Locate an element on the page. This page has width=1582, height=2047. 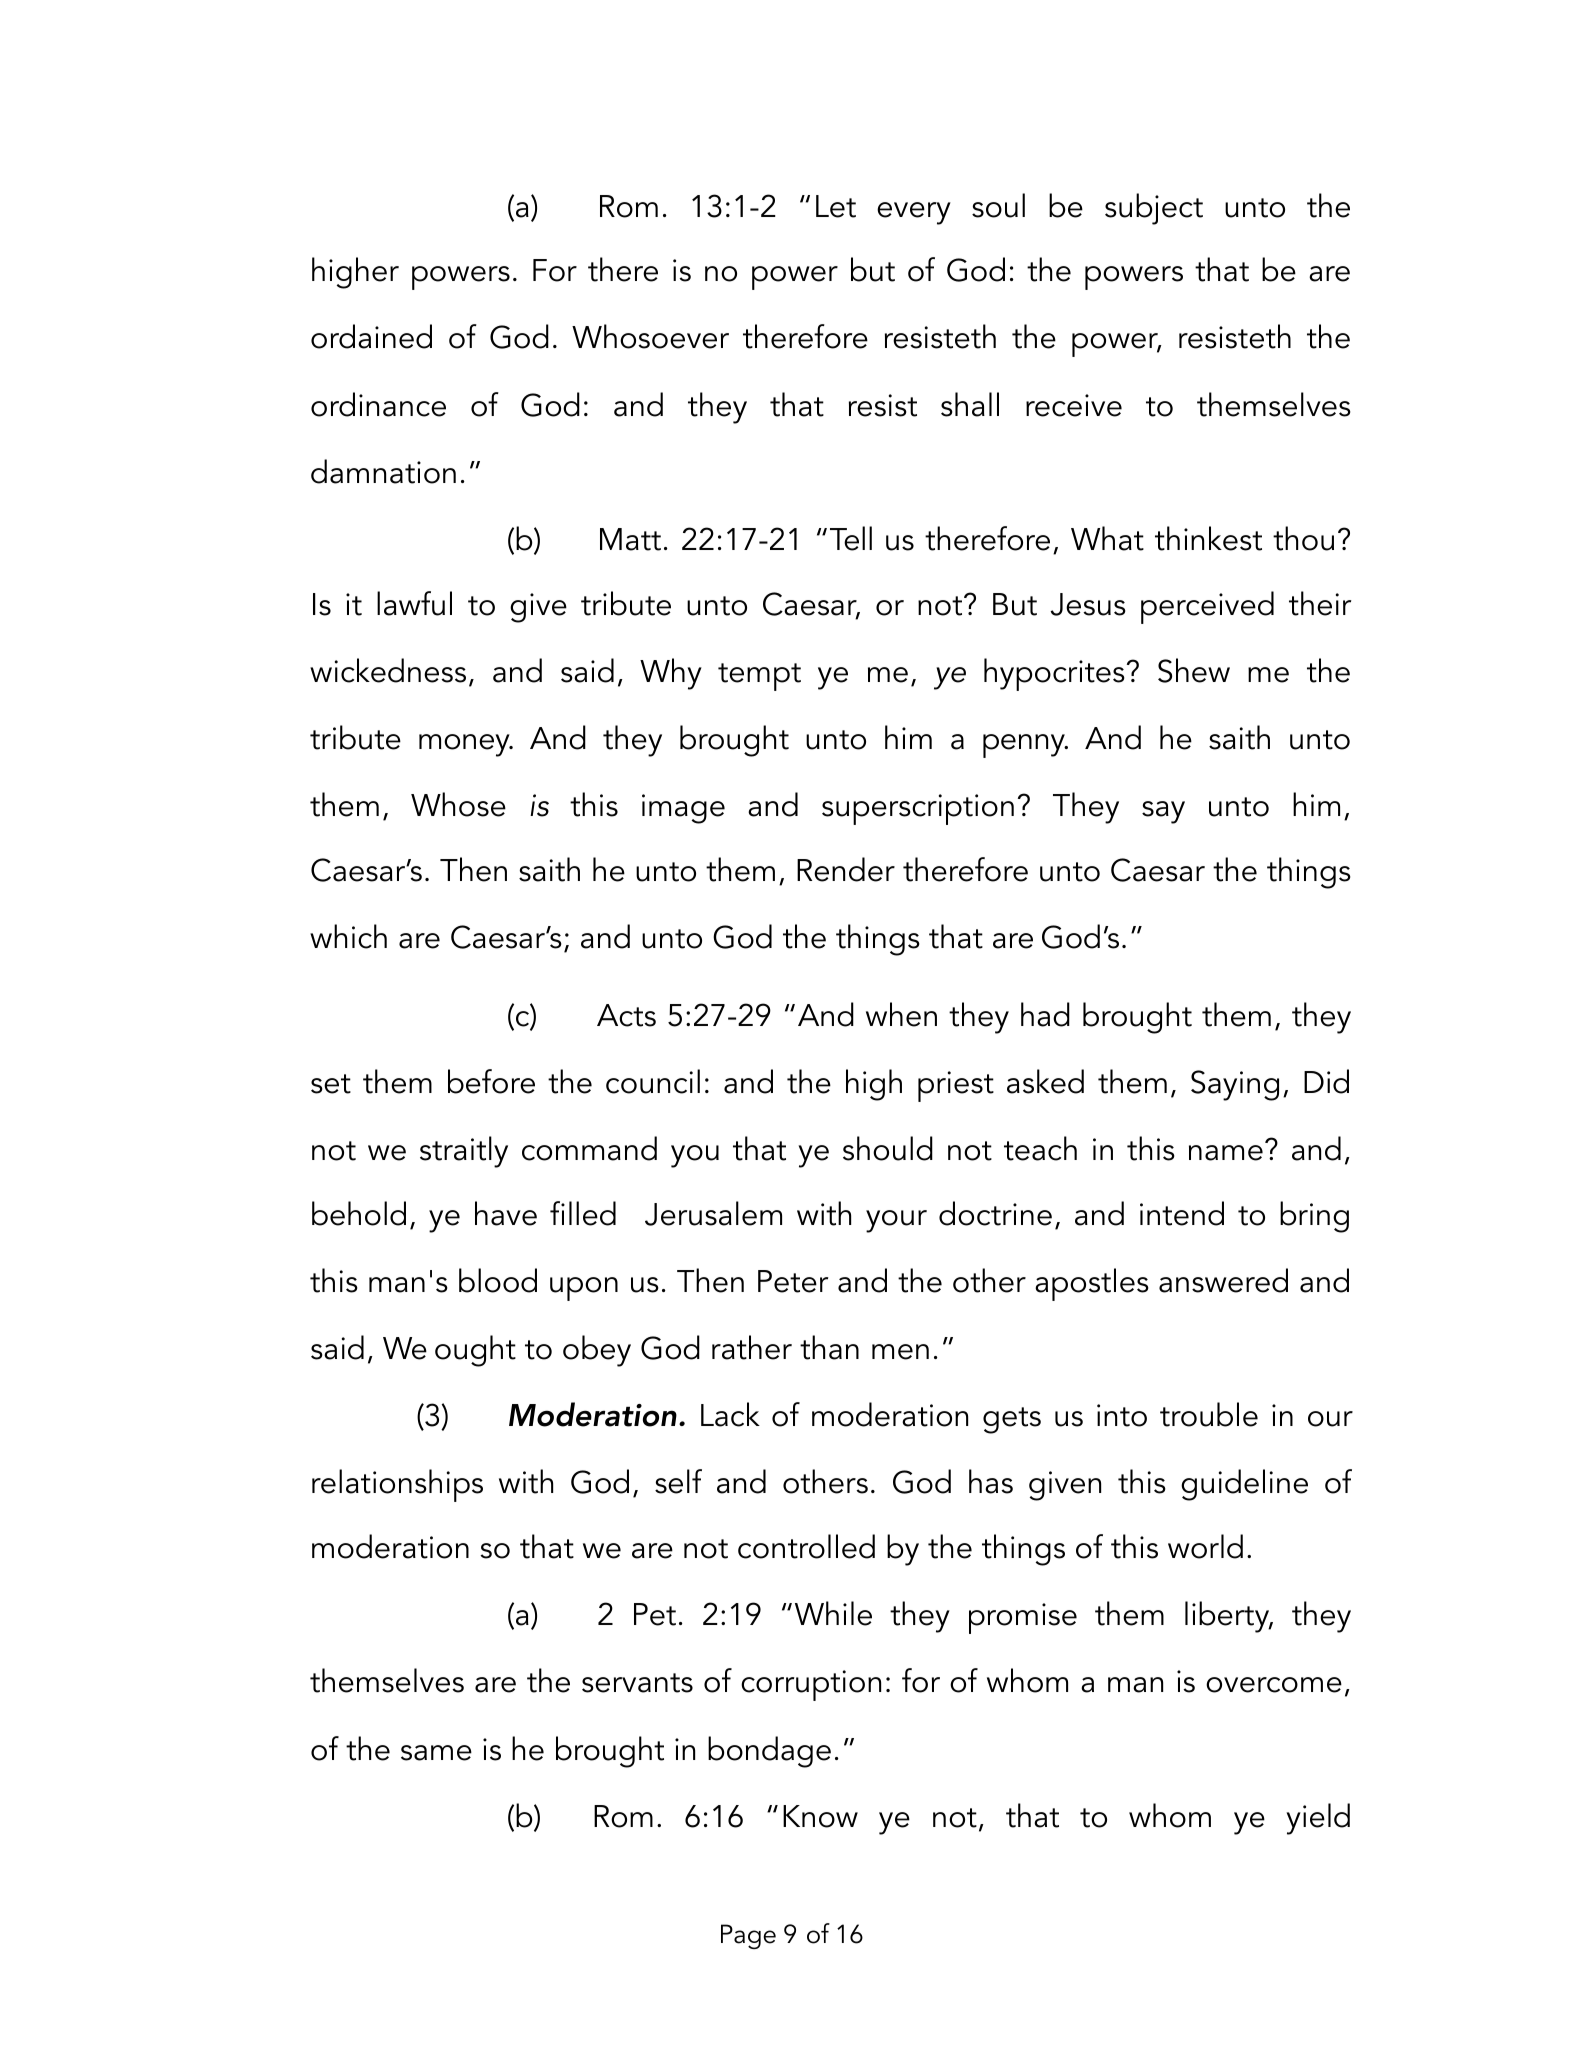
same is located at coordinates (436, 1753).
